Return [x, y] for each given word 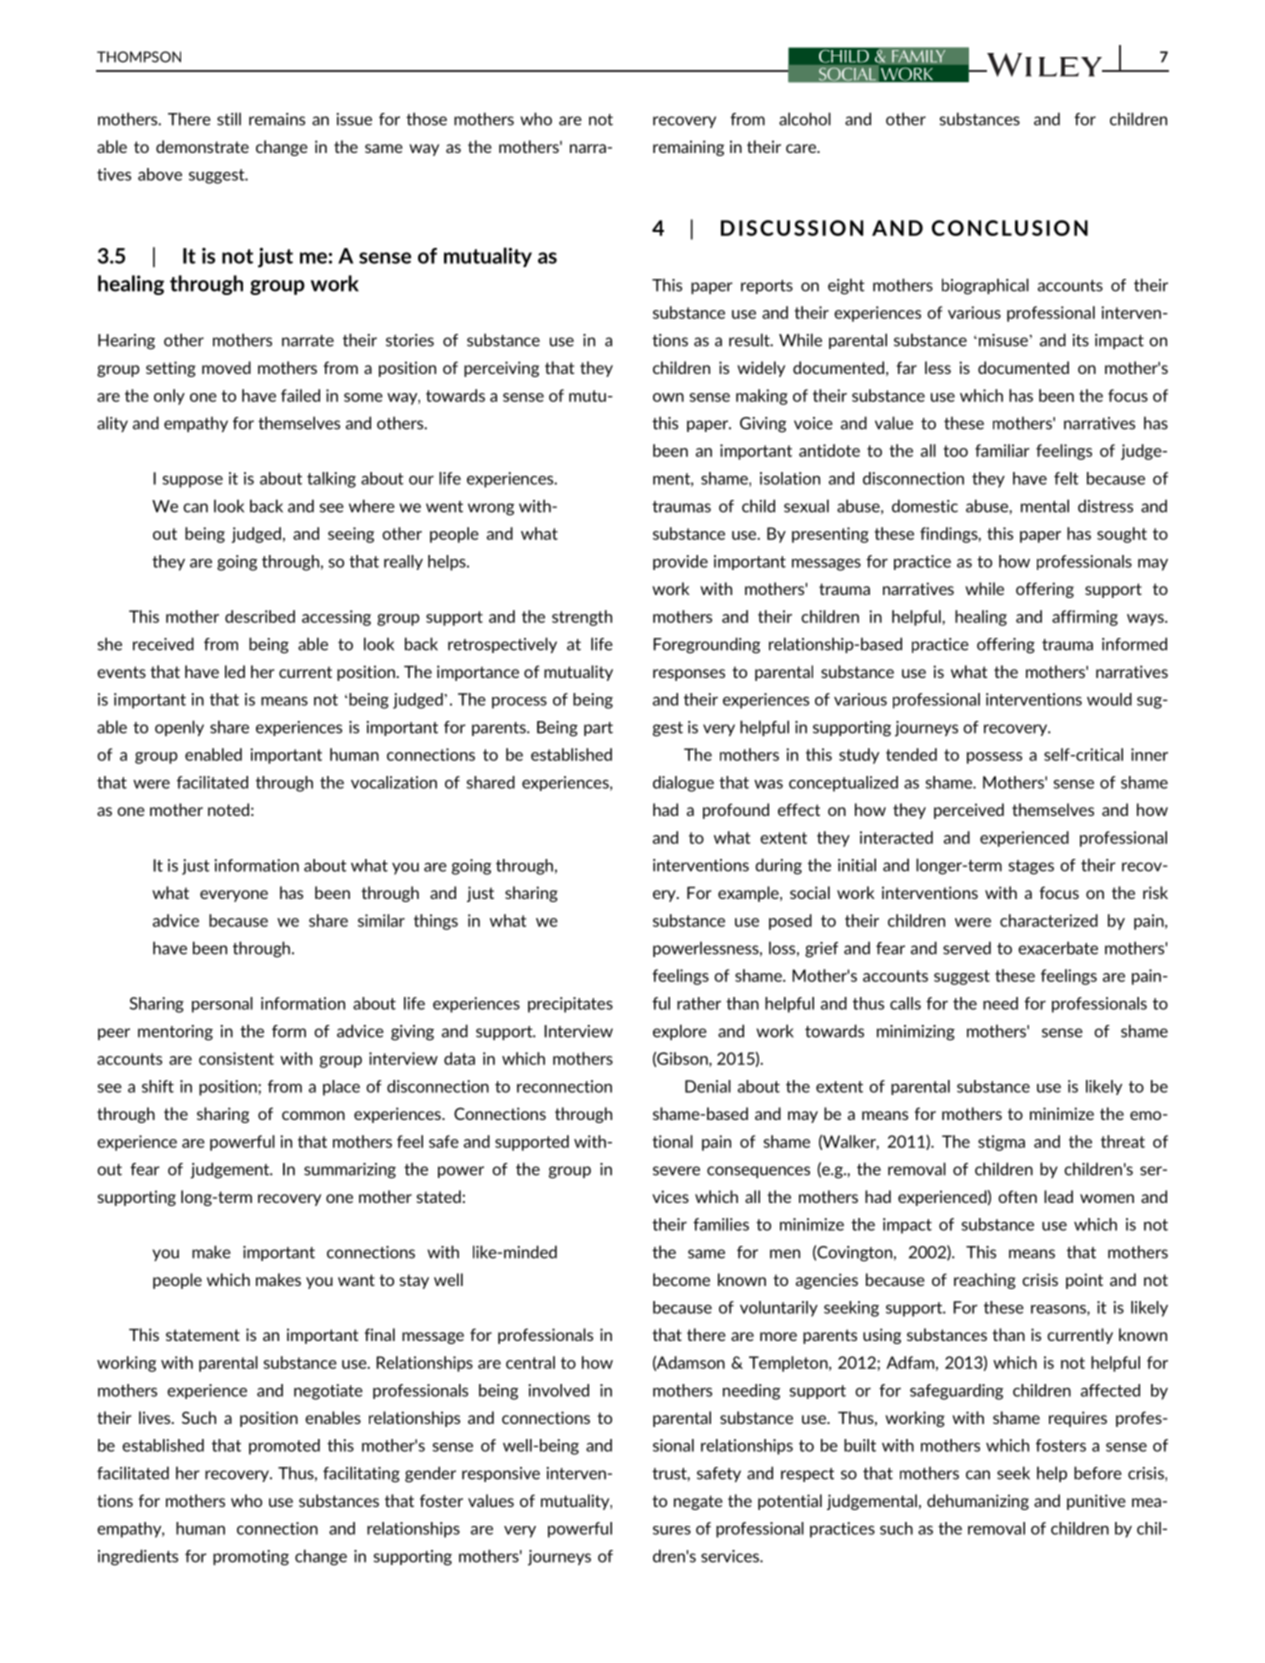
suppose [192, 482]
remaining [688, 148]
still [229, 119]
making [762, 397]
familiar [1002, 450]
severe [676, 1171]
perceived [969, 811]
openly [179, 728]
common [313, 1115]
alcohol [805, 119]
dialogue [683, 784]
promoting [251, 1558]
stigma [1001, 1143]
